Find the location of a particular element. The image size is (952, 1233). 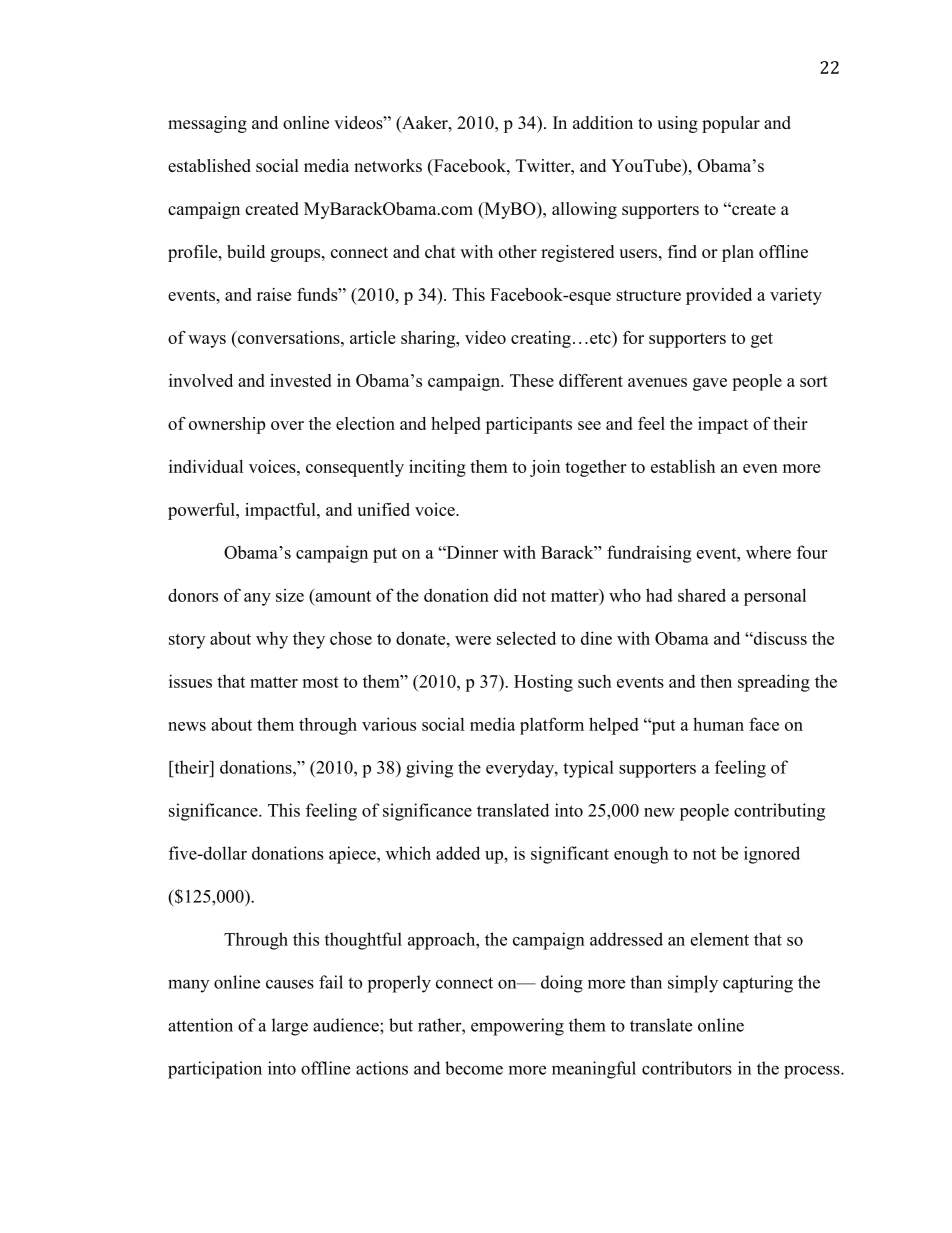

popular is located at coordinates (731, 124).
